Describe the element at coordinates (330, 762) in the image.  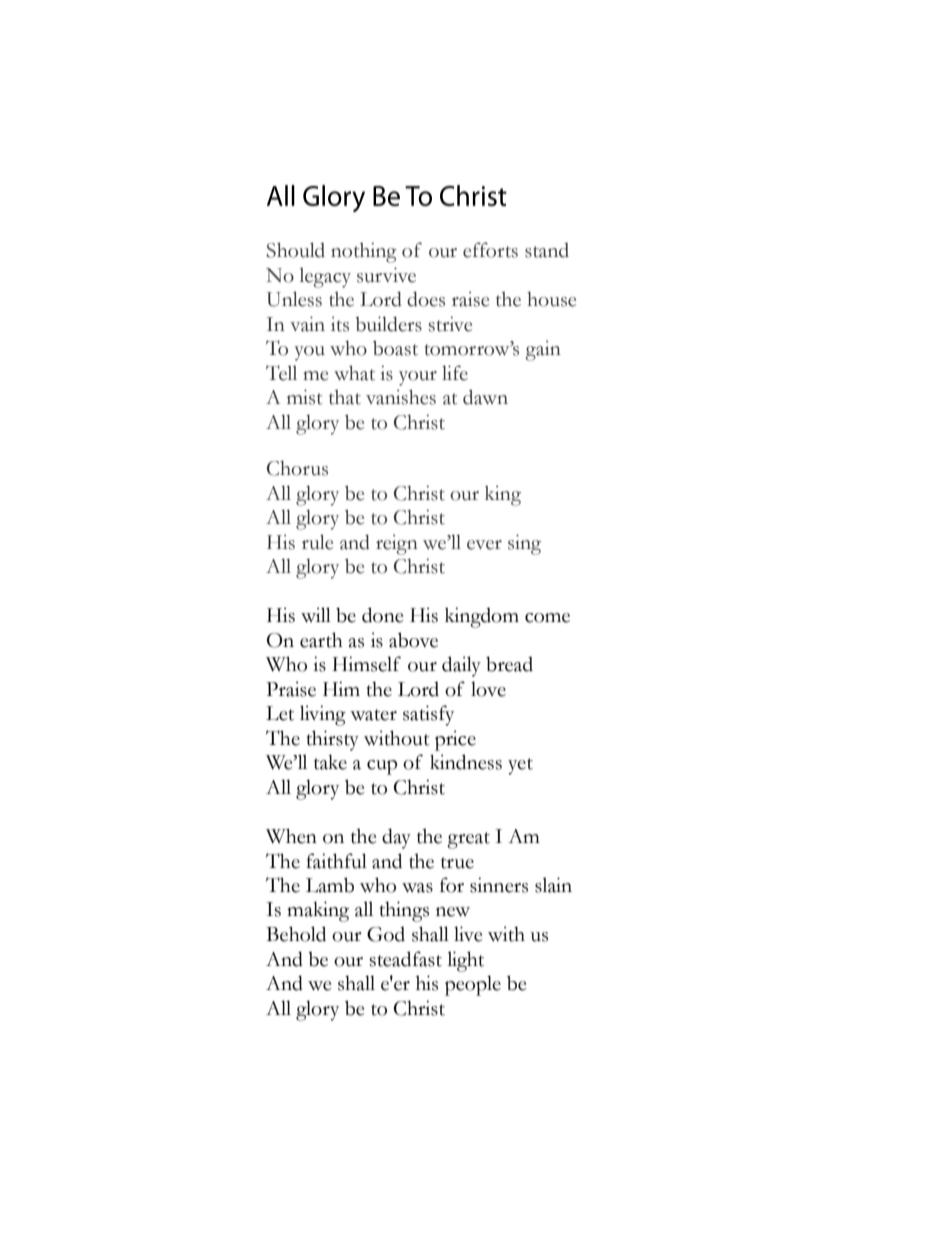
I see `take` at that location.
